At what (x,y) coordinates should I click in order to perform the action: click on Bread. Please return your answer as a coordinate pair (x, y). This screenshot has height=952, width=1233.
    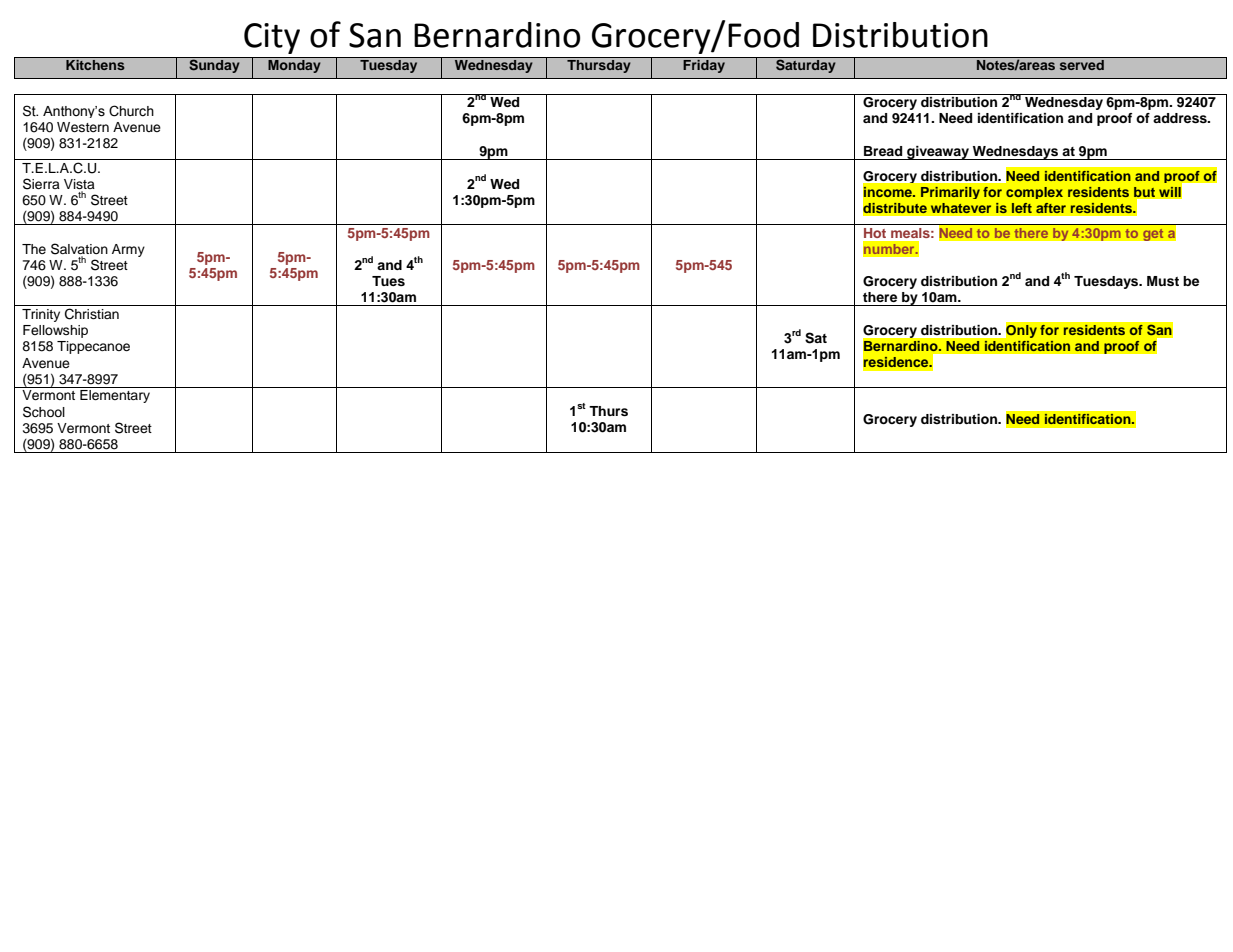
    Looking at the image, I should click on (883, 151).
